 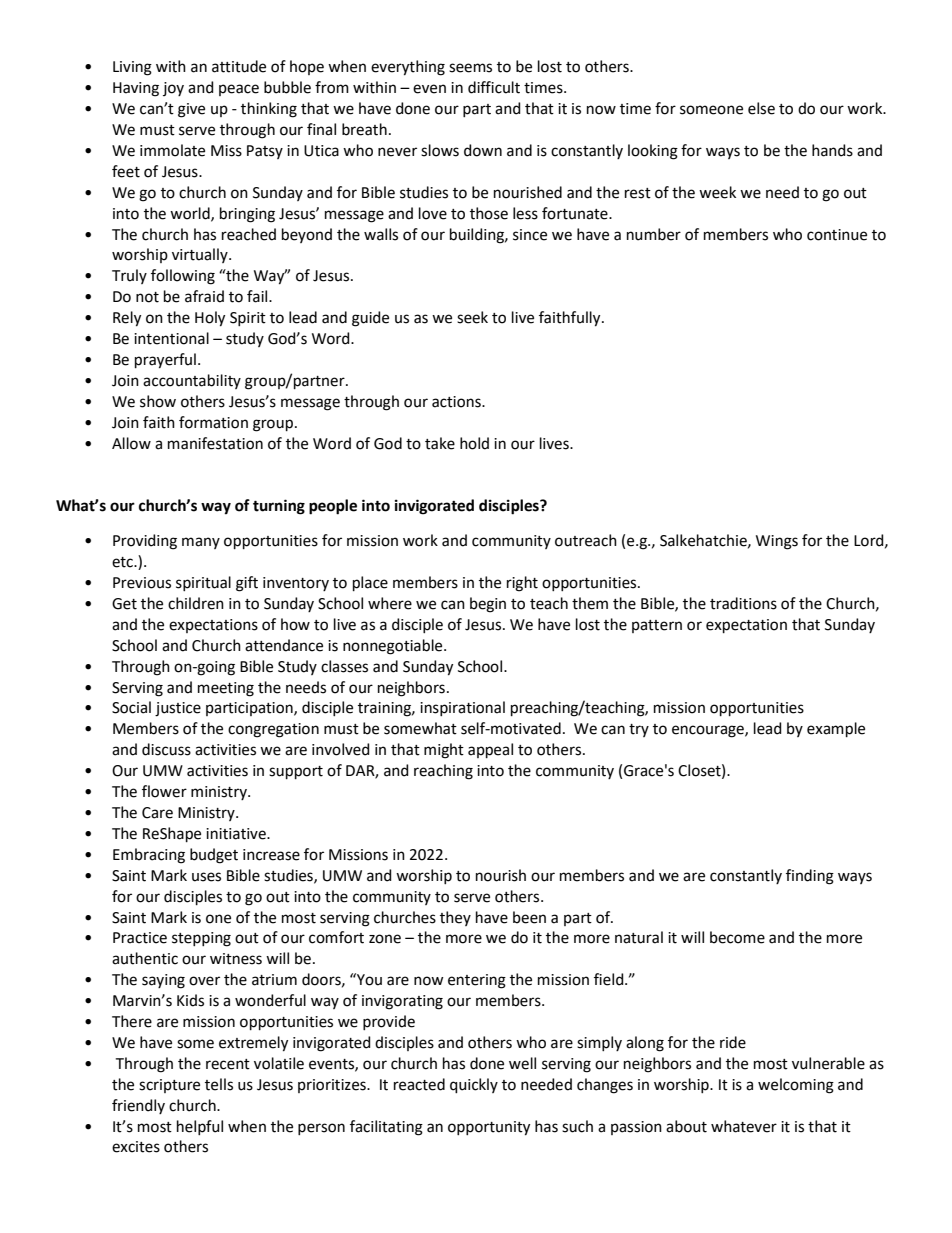 I want to click on manifestation, so click(x=215, y=443).
